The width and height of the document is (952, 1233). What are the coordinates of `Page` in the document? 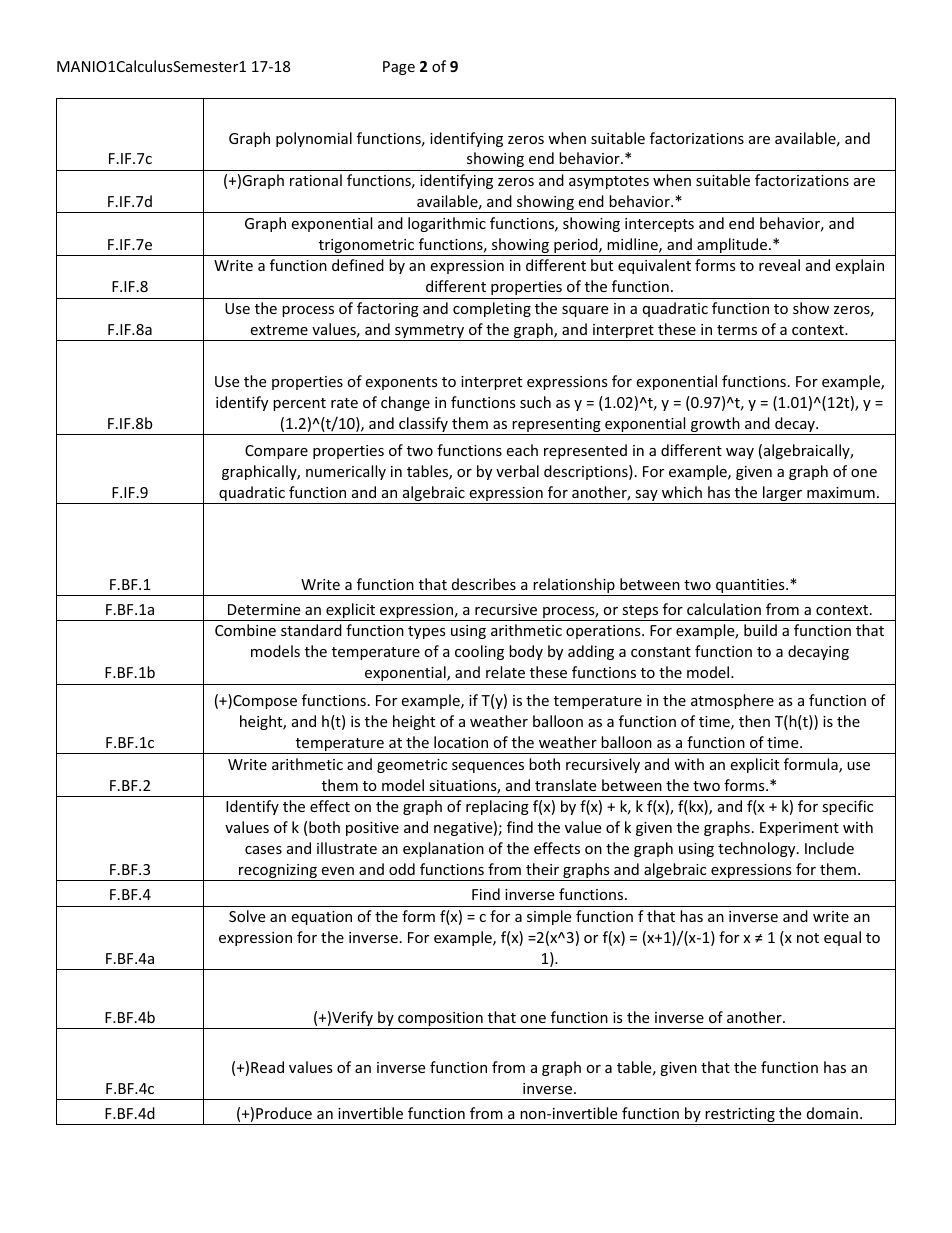 It's located at (399, 68).
